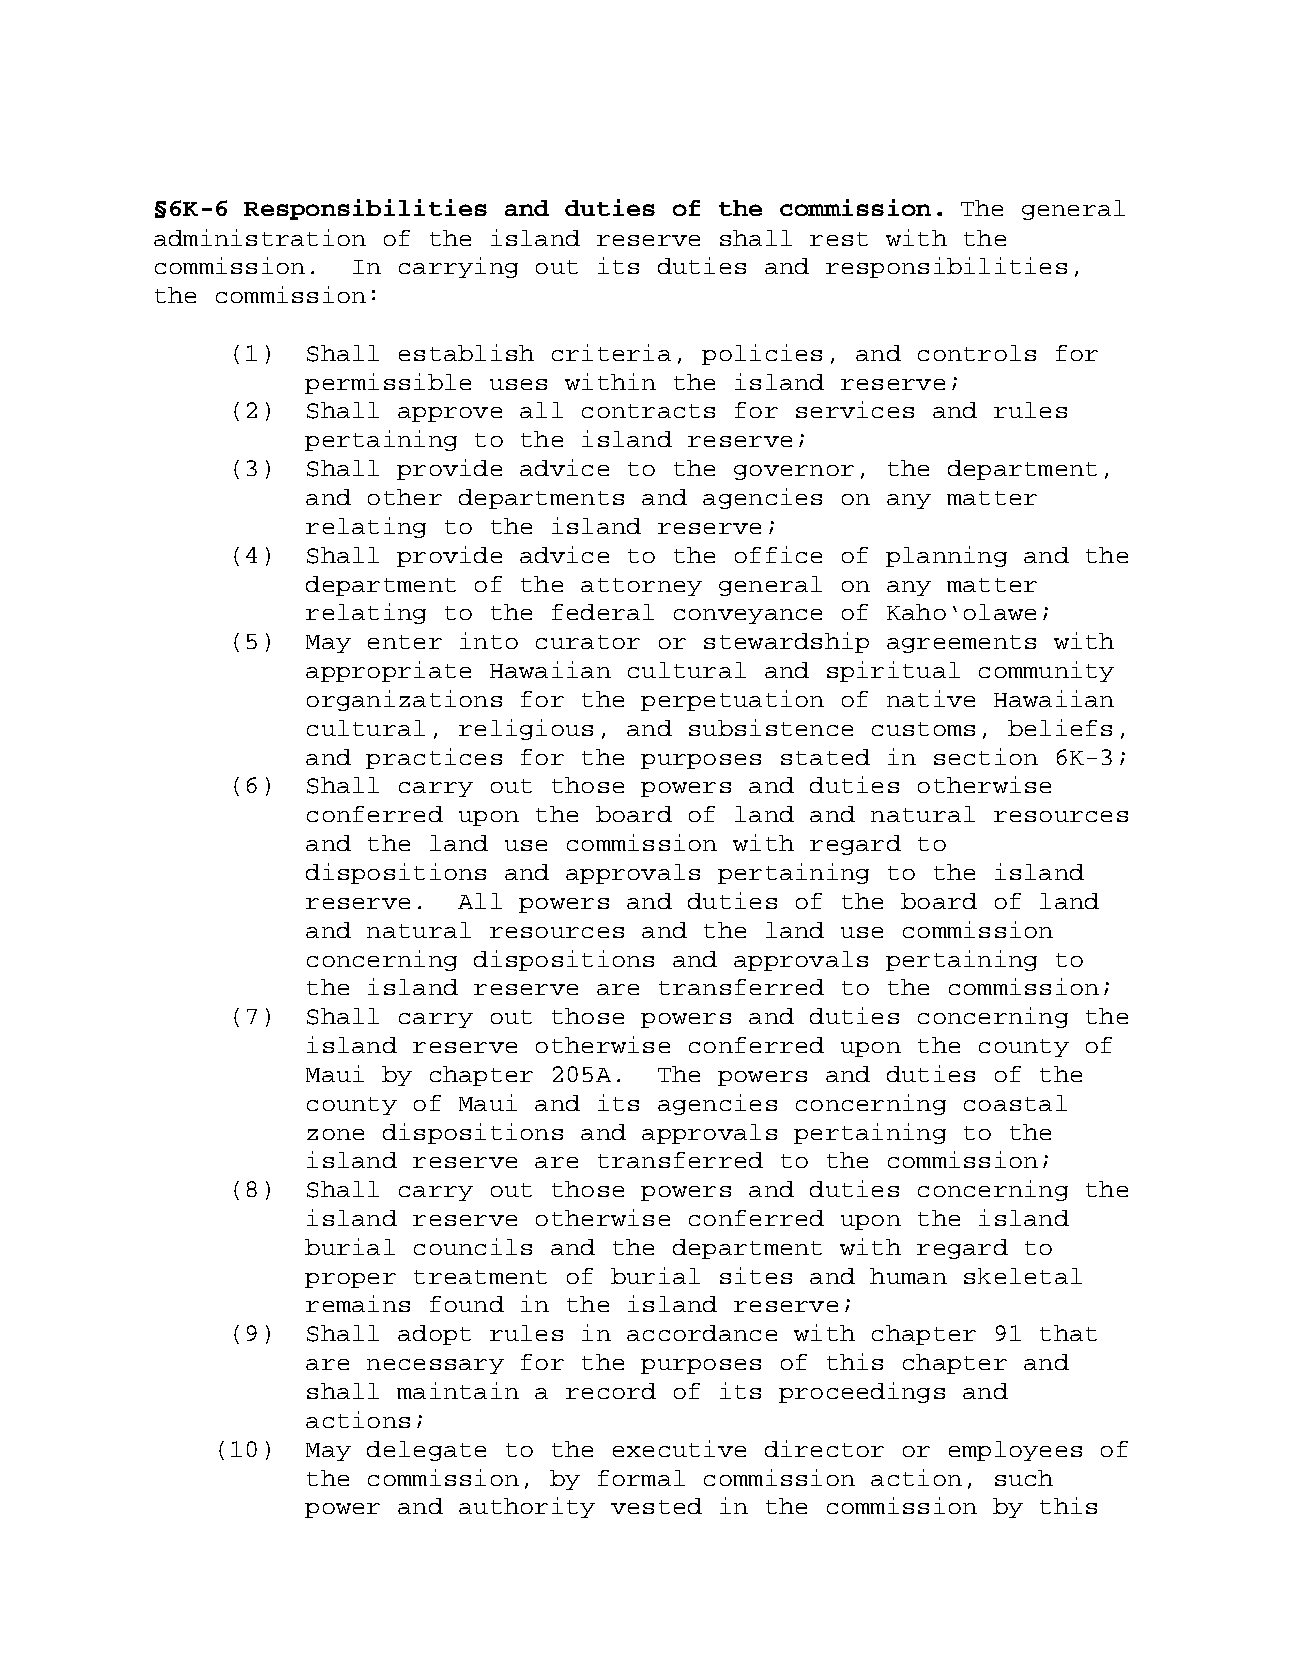 This image has height=1680, width=1298. I want to click on zone, so click(335, 1134).
